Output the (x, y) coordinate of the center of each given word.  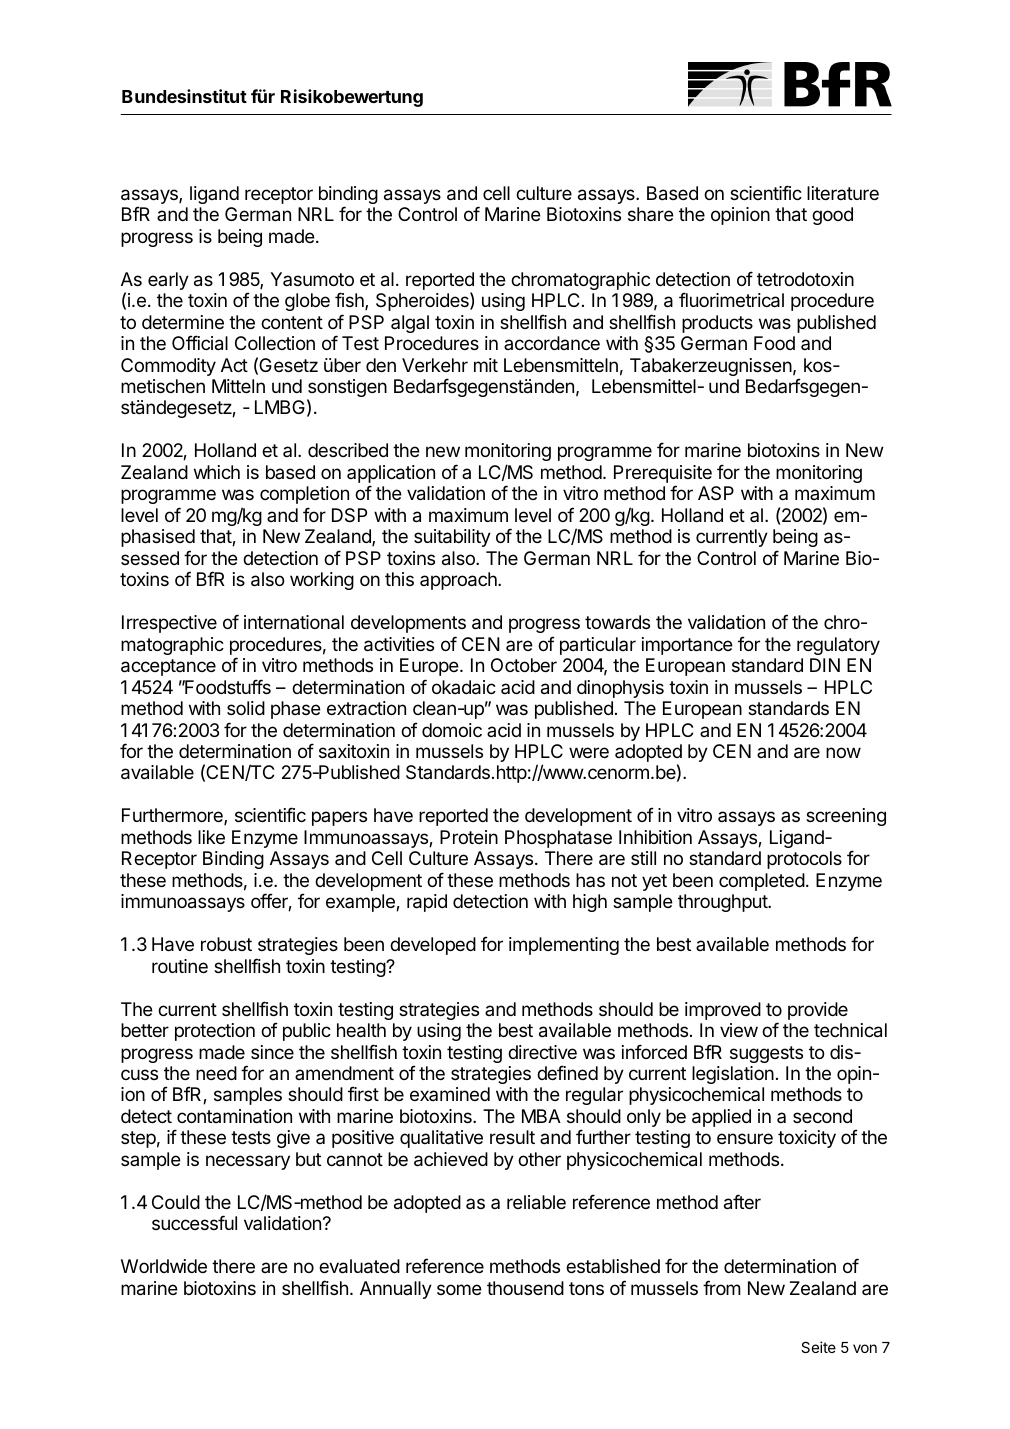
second (822, 1116)
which (217, 472)
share (651, 214)
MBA (541, 1116)
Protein (469, 837)
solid (246, 708)
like (211, 837)
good (832, 216)
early (168, 281)
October (524, 665)
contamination (234, 1116)
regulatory (838, 646)
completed (762, 882)
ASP (716, 493)
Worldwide (164, 1266)
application (391, 475)
